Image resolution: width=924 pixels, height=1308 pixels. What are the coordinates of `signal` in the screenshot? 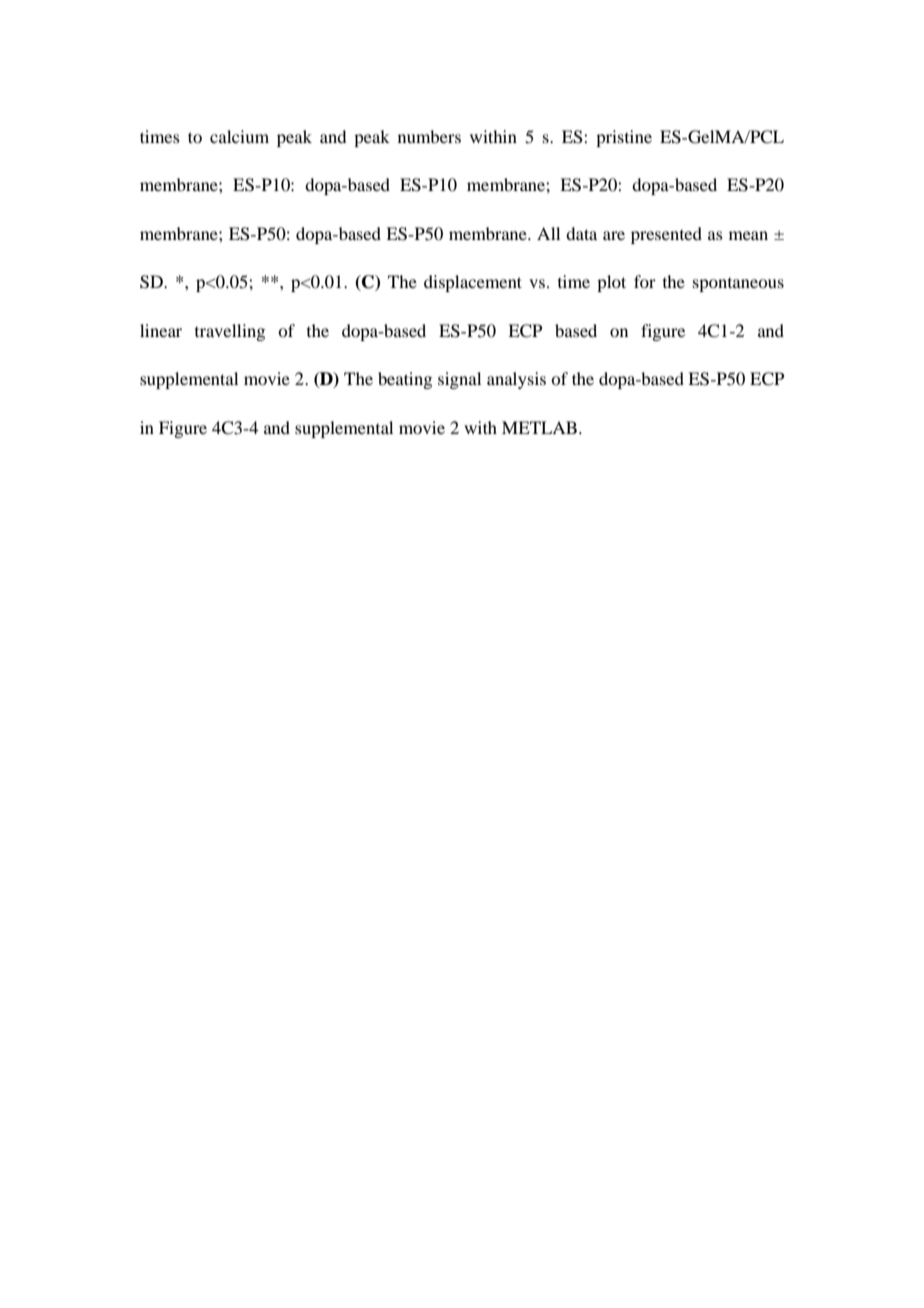 It's located at (459, 380).
